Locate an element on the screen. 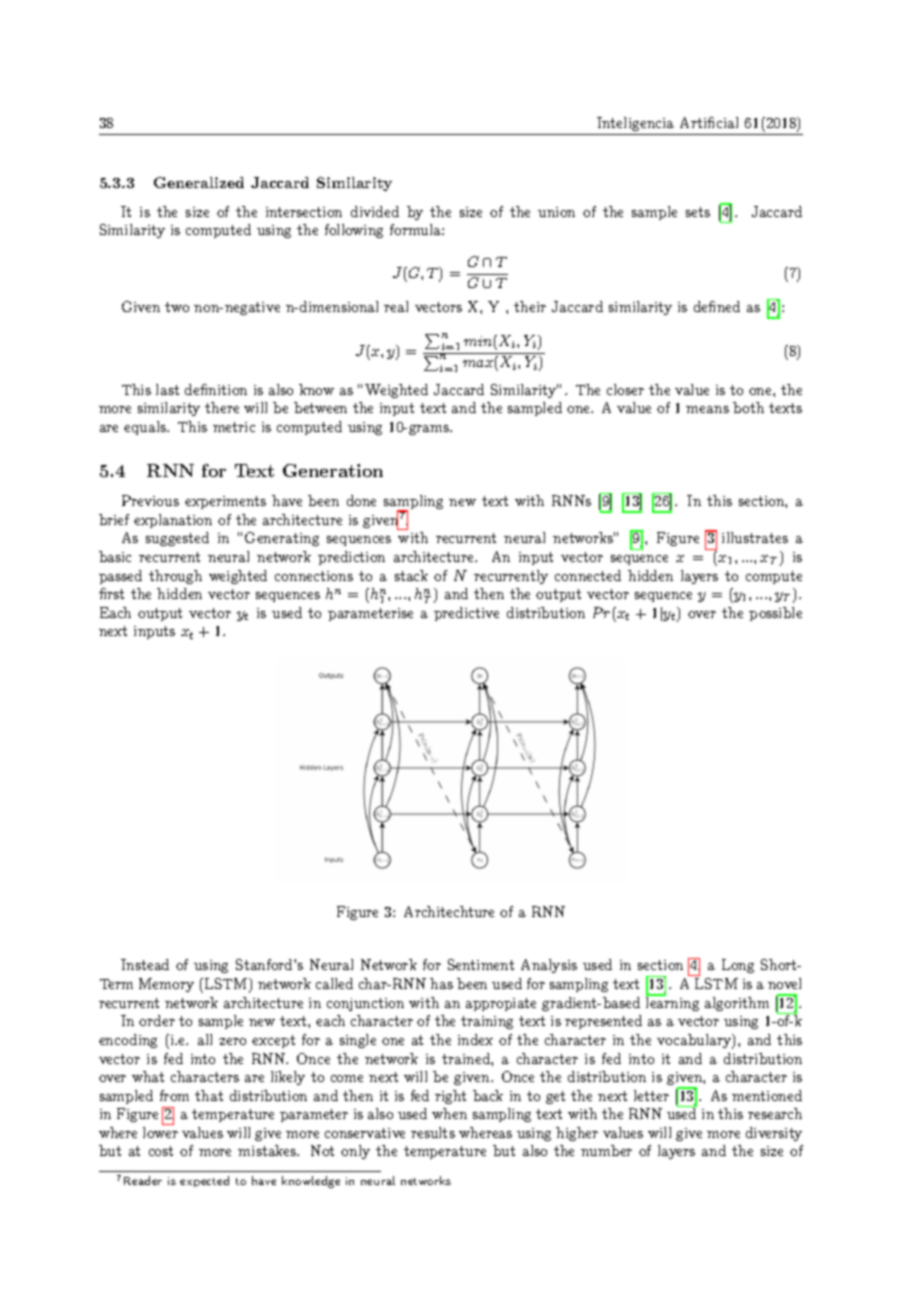  possible is located at coordinates (775, 614).
